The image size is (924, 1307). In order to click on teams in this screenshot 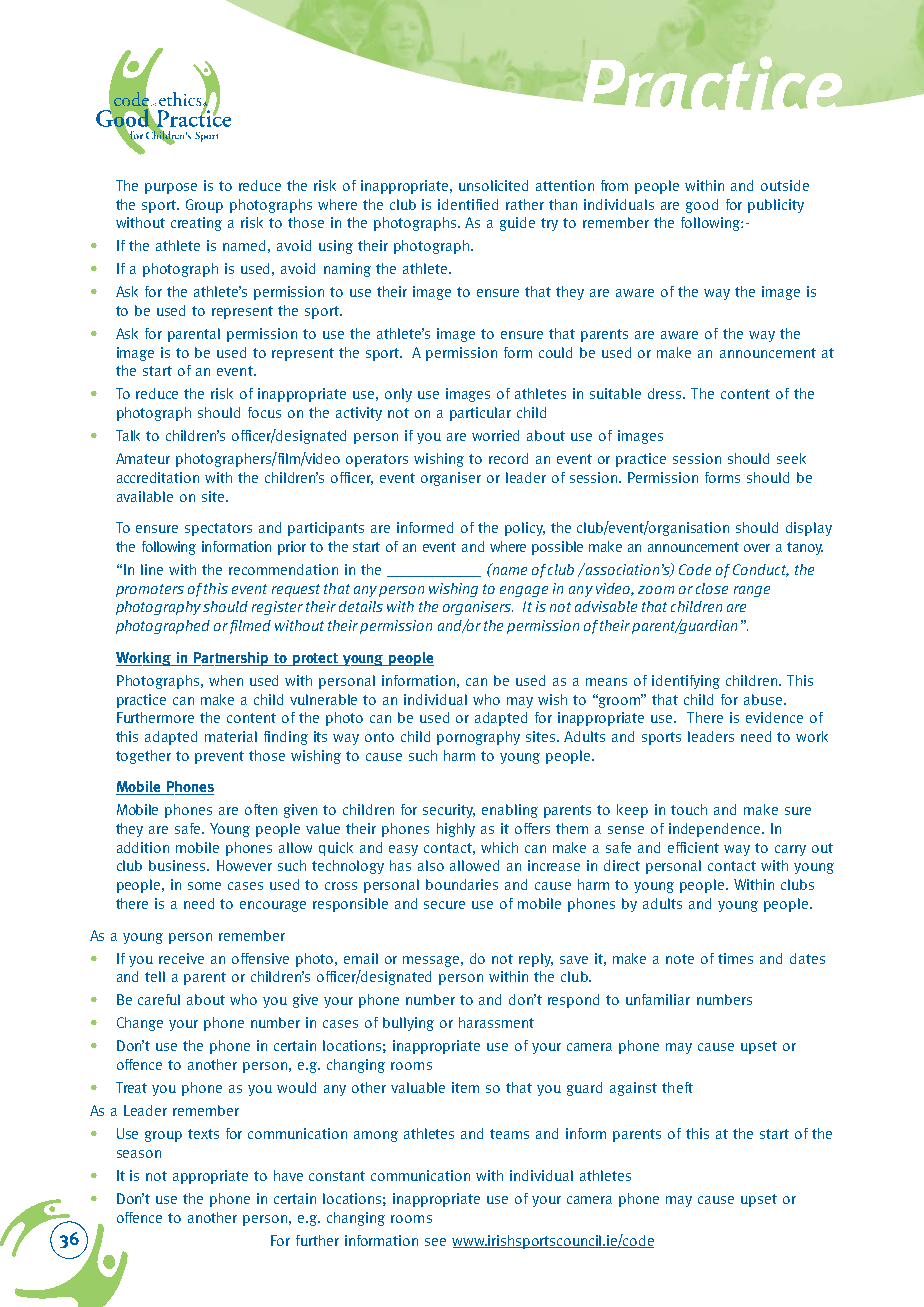, I will do `click(509, 1134)`.
